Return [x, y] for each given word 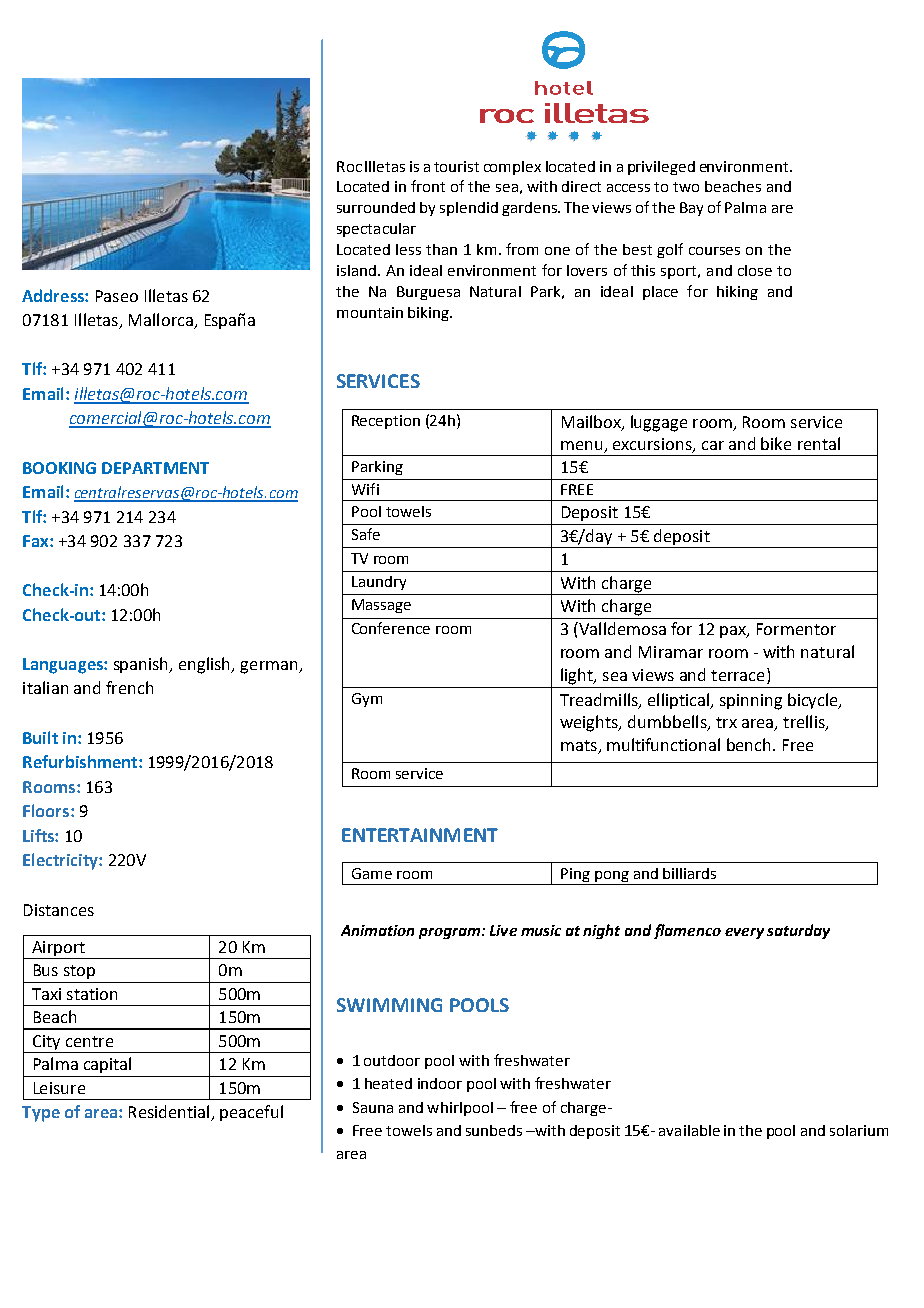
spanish [142, 665]
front [428, 186]
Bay [691, 209]
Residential [170, 1113]
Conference [391, 628]
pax [734, 632]
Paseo [117, 296]
